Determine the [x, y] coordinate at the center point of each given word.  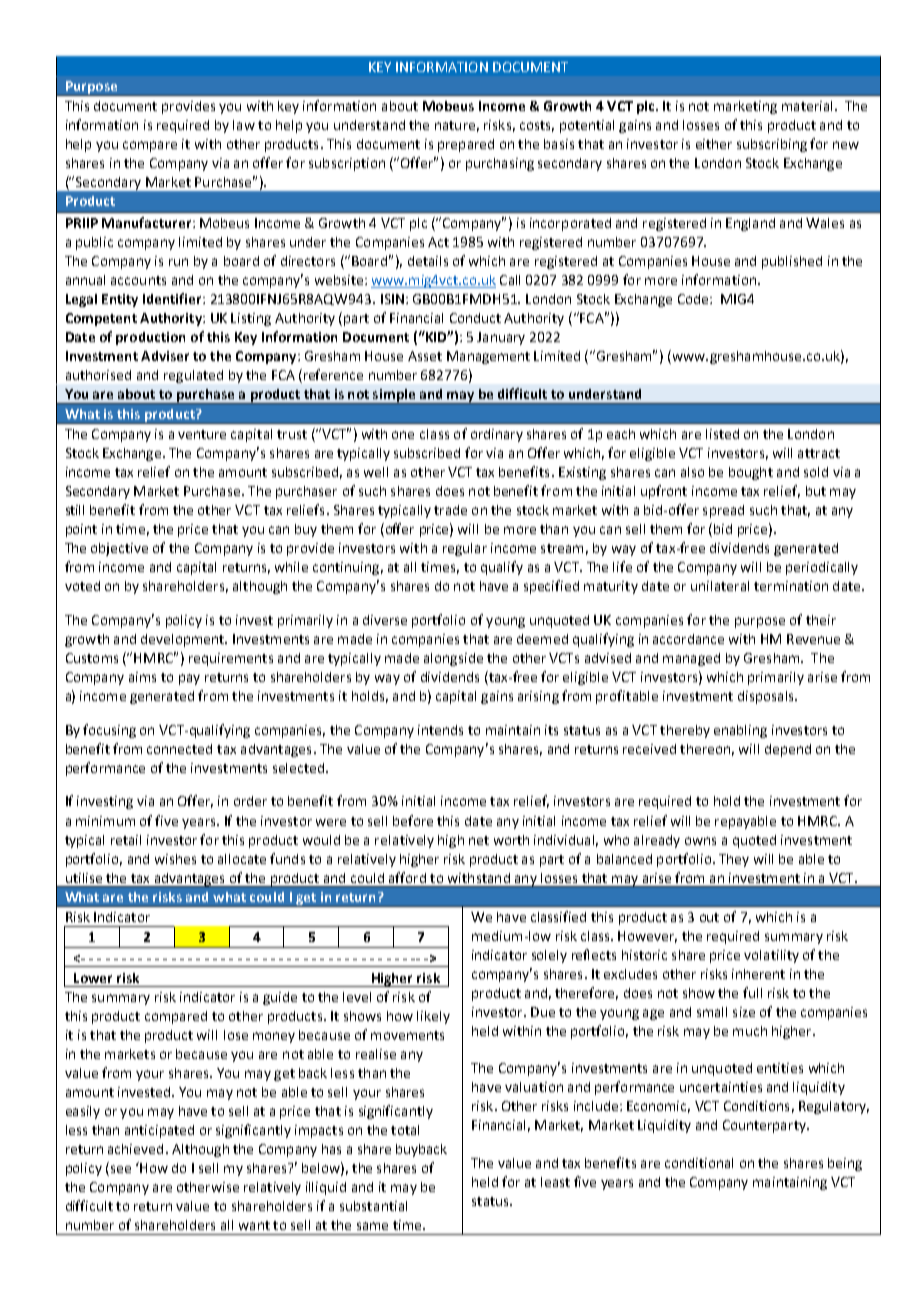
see [119, 1170]
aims [142, 677]
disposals [767, 697]
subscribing [772, 145]
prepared [466, 145]
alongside [453, 659]
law [244, 125]
